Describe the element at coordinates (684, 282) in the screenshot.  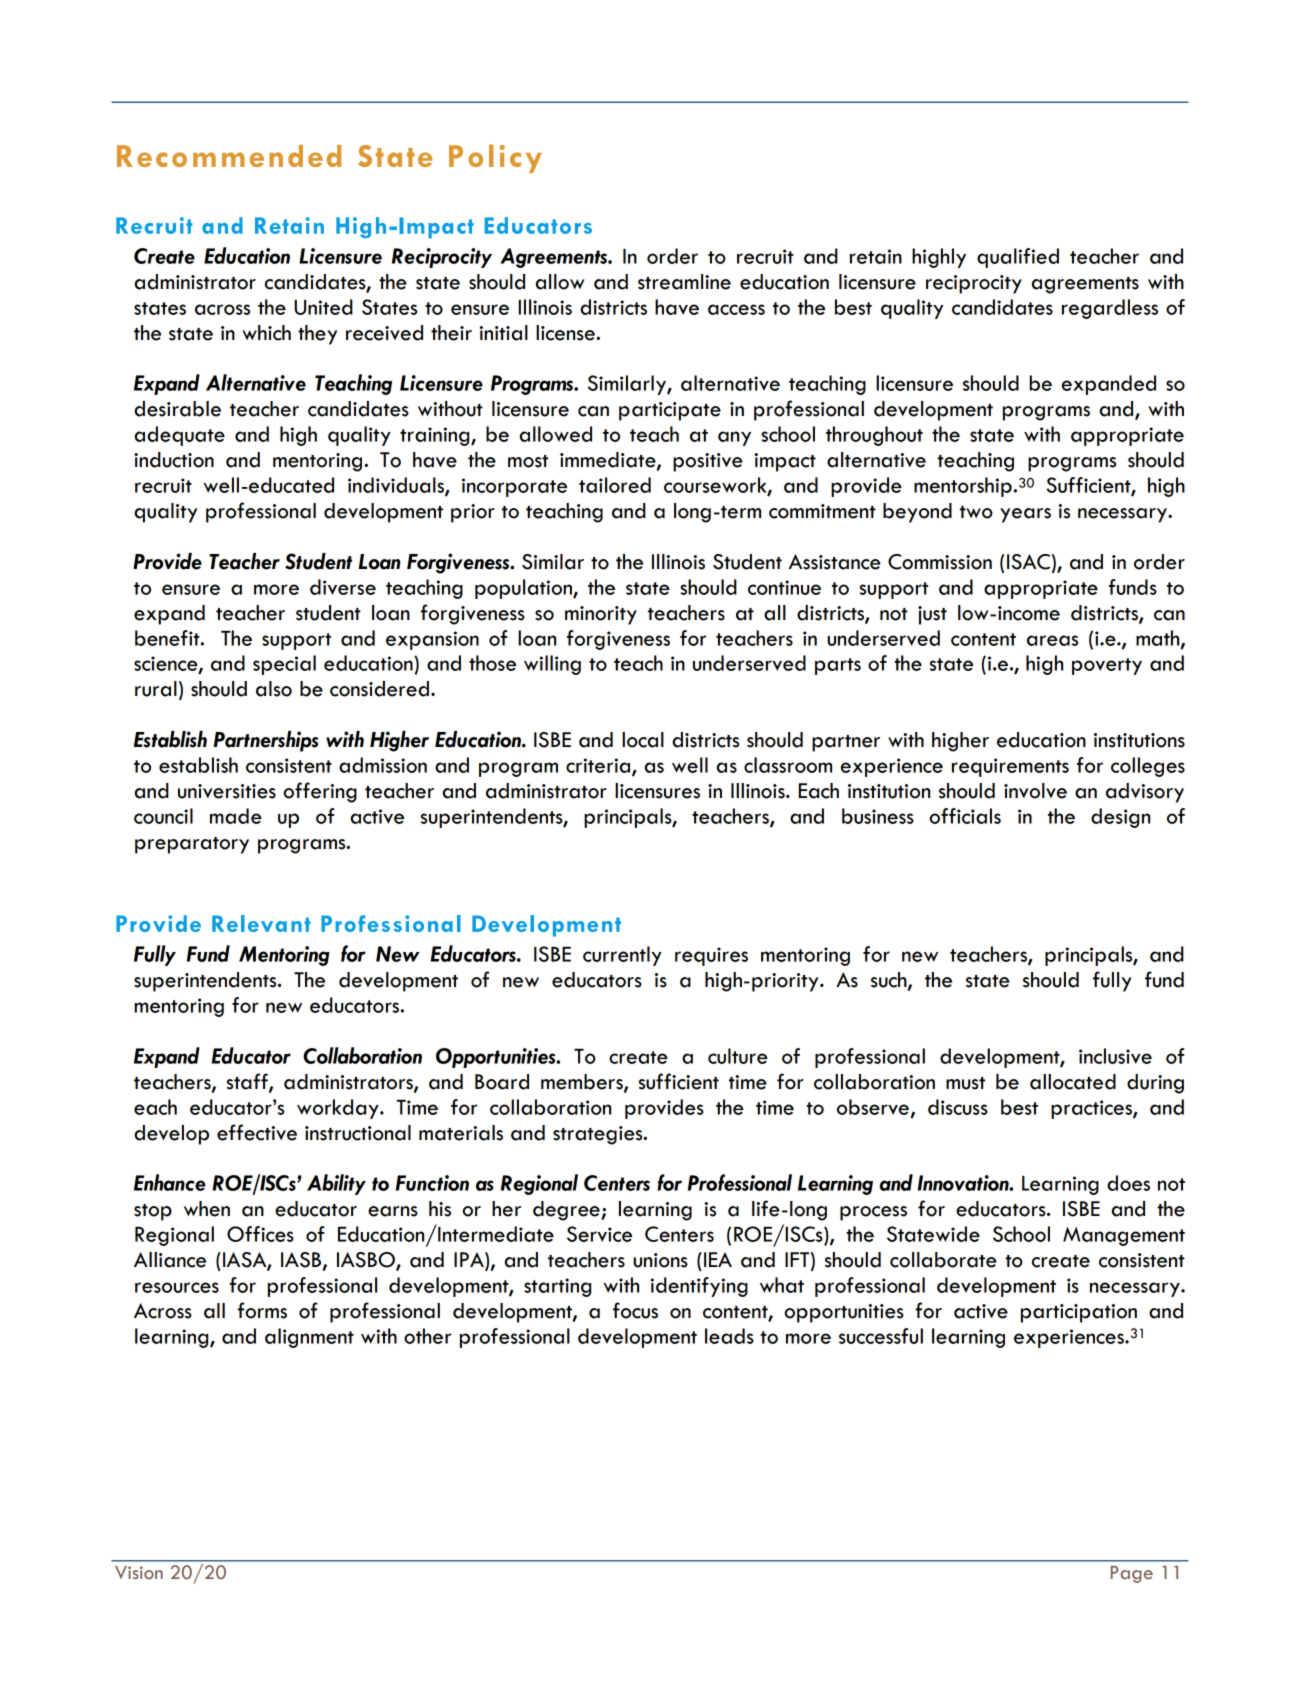
I see `streamline` at that location.
